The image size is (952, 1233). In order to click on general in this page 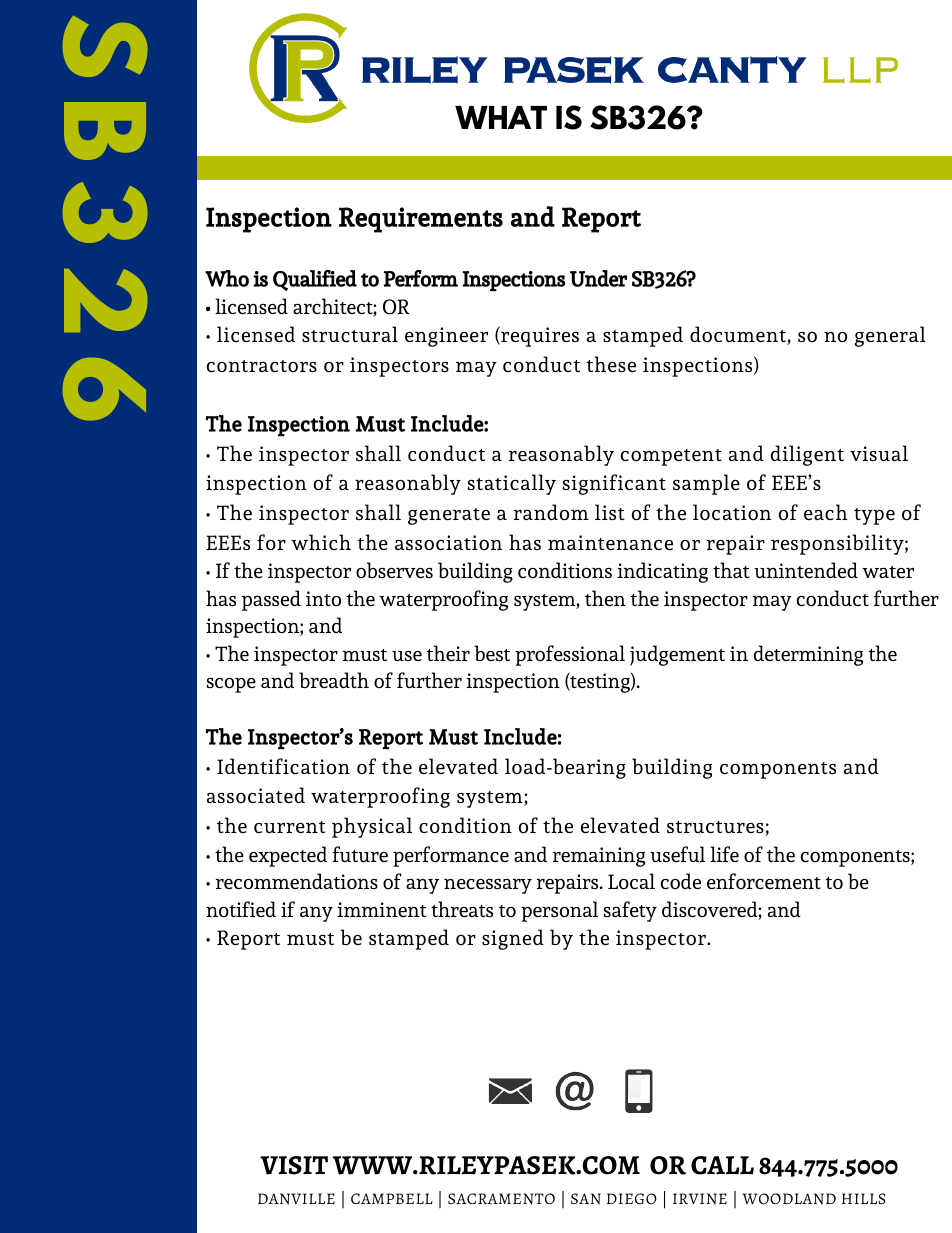, I will do `click(890, 336)`.
